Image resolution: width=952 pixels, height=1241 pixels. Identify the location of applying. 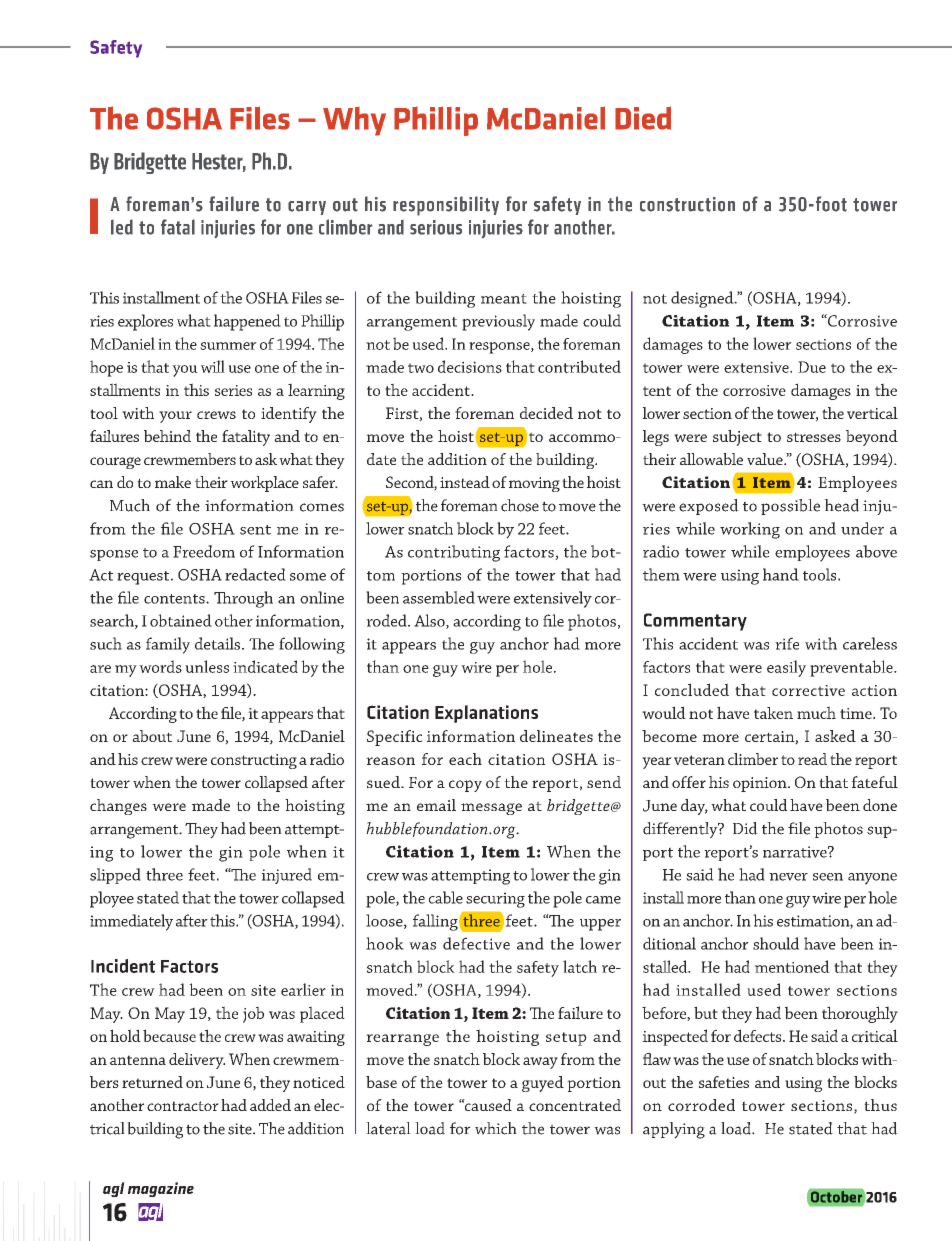
(674, 1130).
